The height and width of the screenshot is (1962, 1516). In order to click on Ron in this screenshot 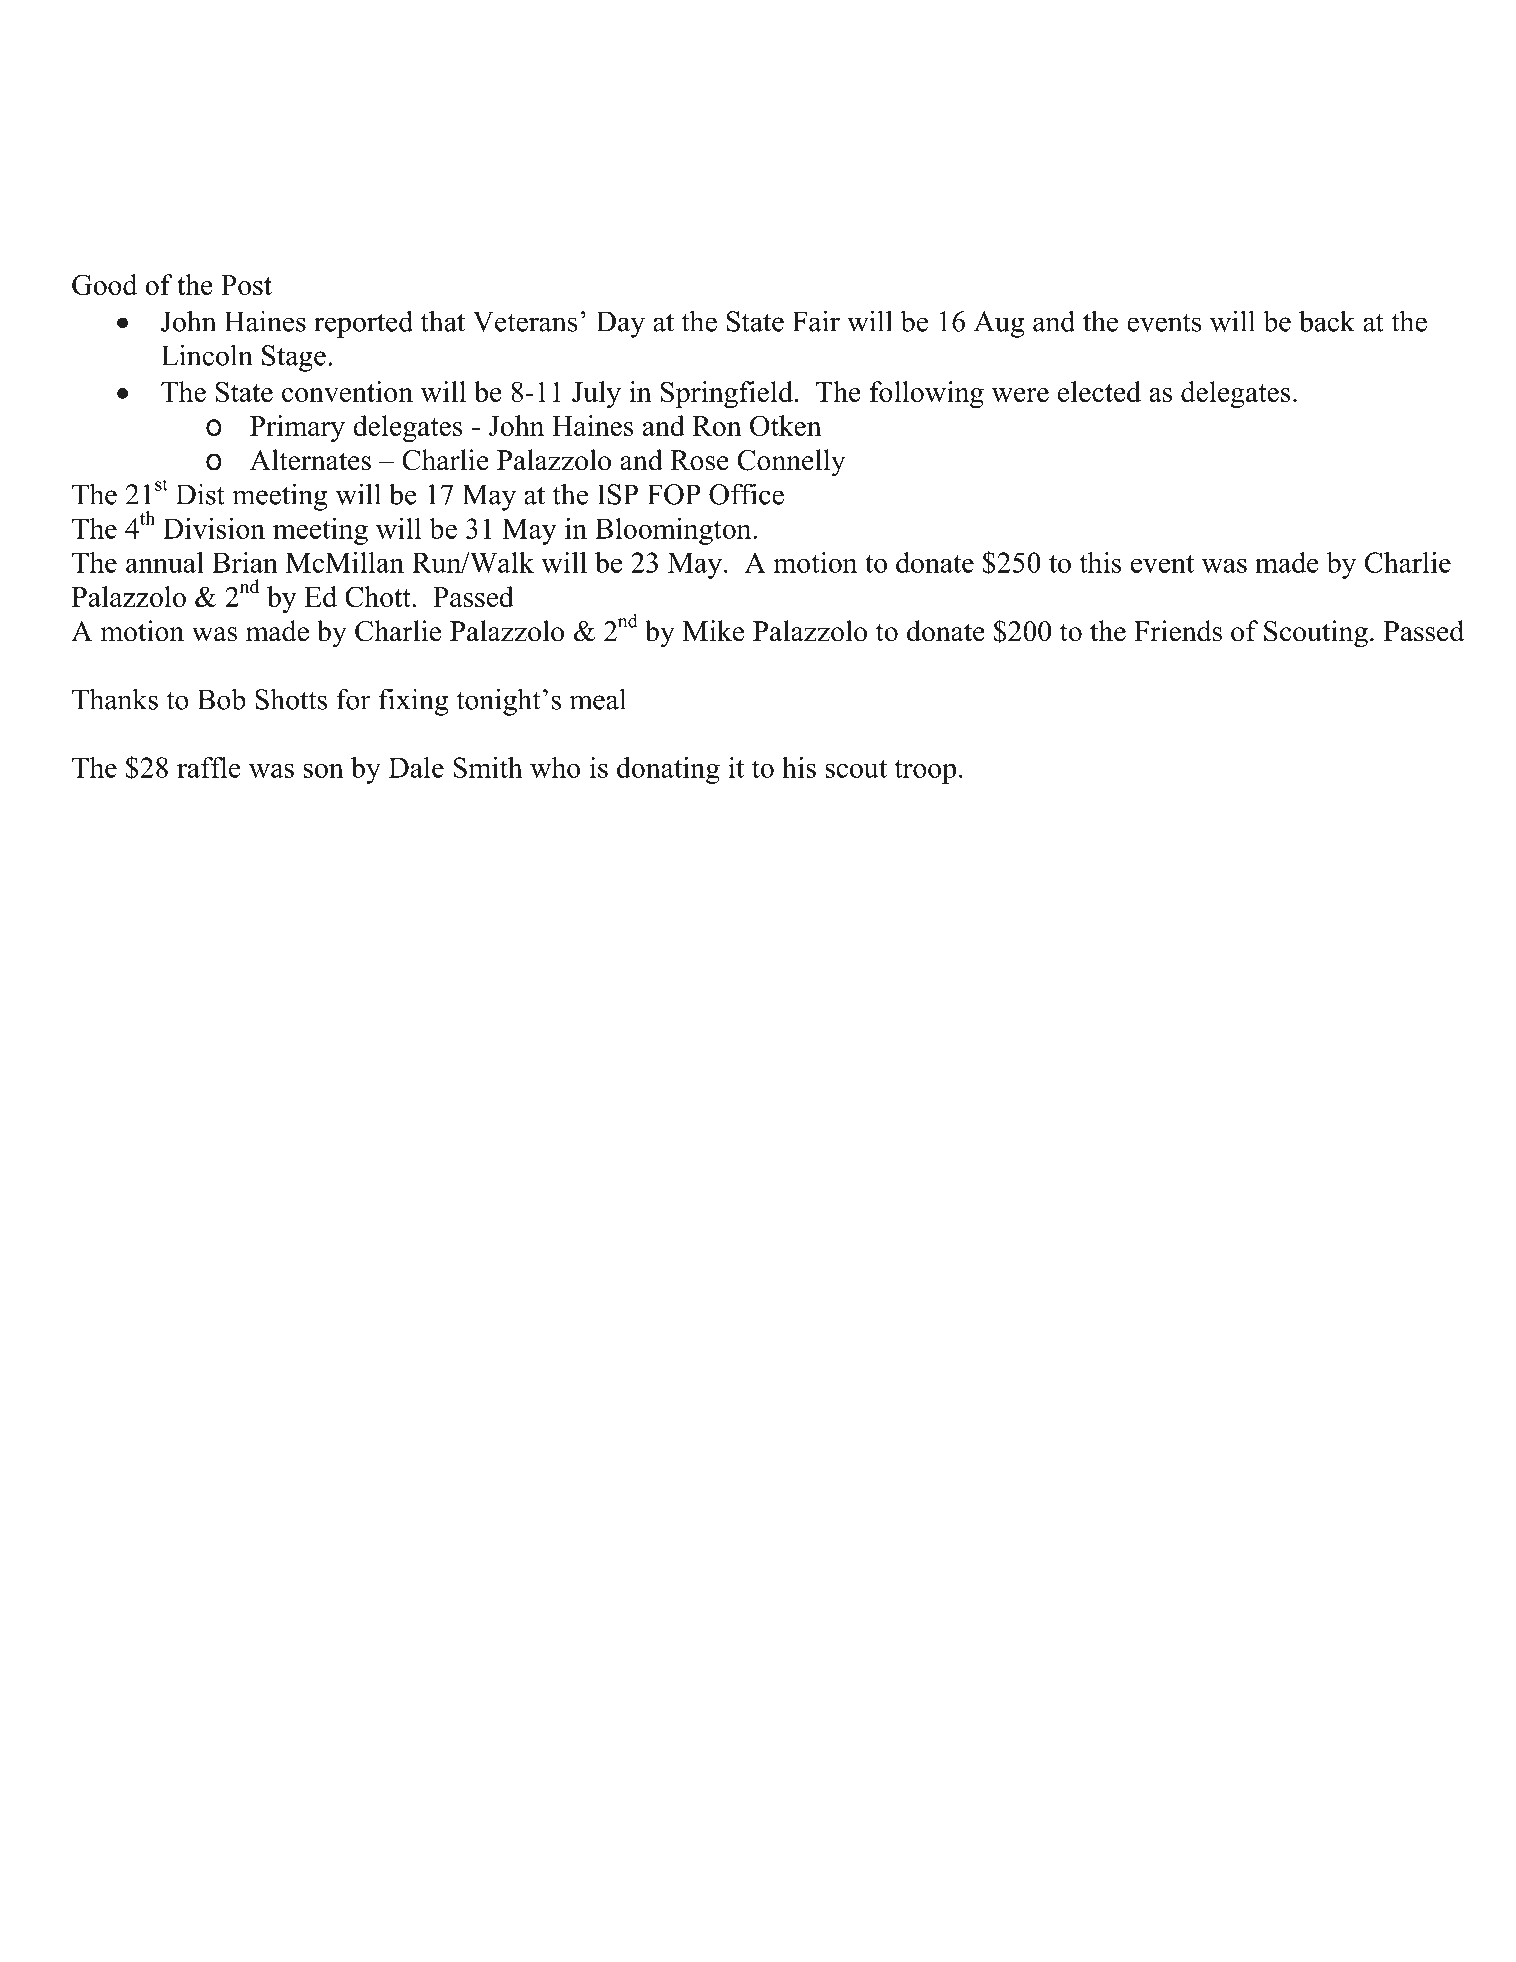, I will do `click(717, 426)`.
